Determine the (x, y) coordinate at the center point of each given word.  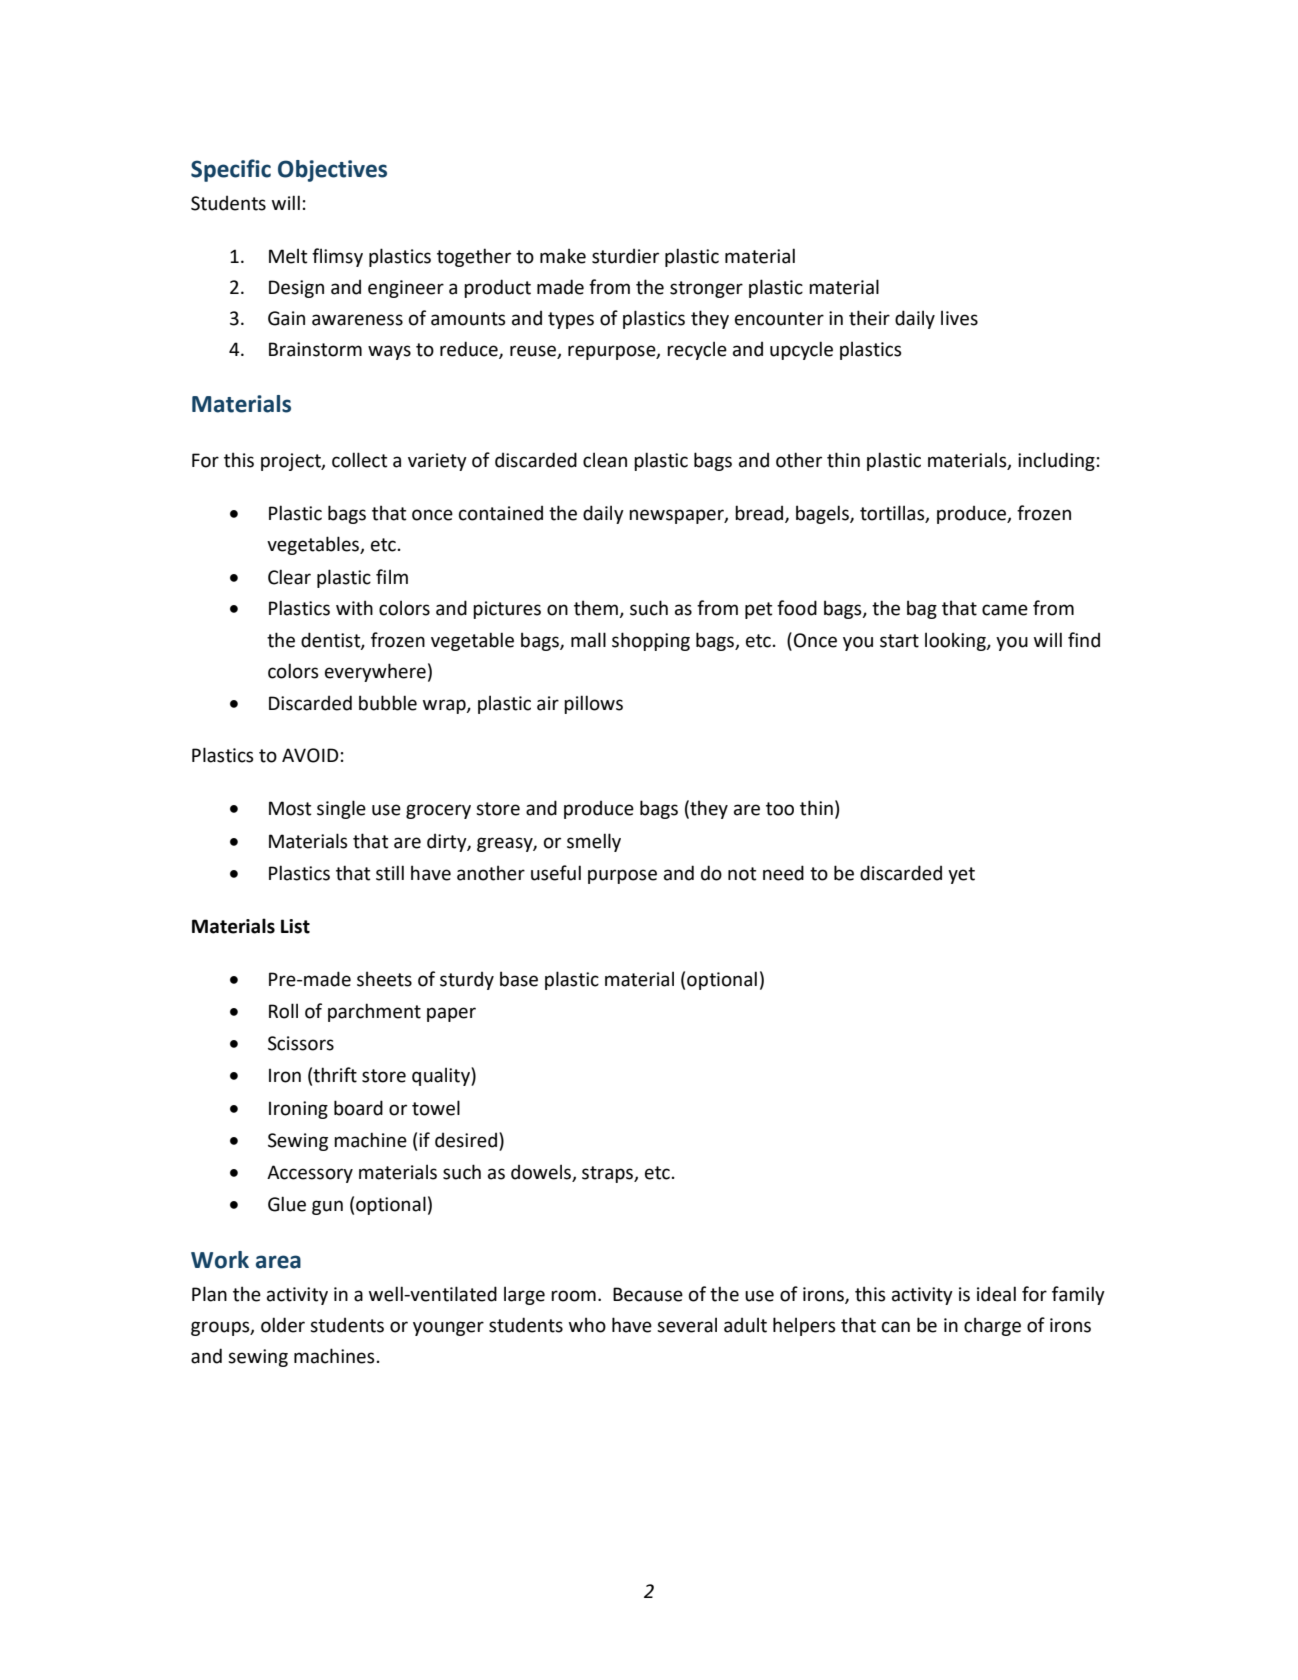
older (283, 1325)
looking (956, 641)
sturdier (625, 256)
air (548, 703)
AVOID (310, 755)
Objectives (332, 171)
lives (959, 318)
